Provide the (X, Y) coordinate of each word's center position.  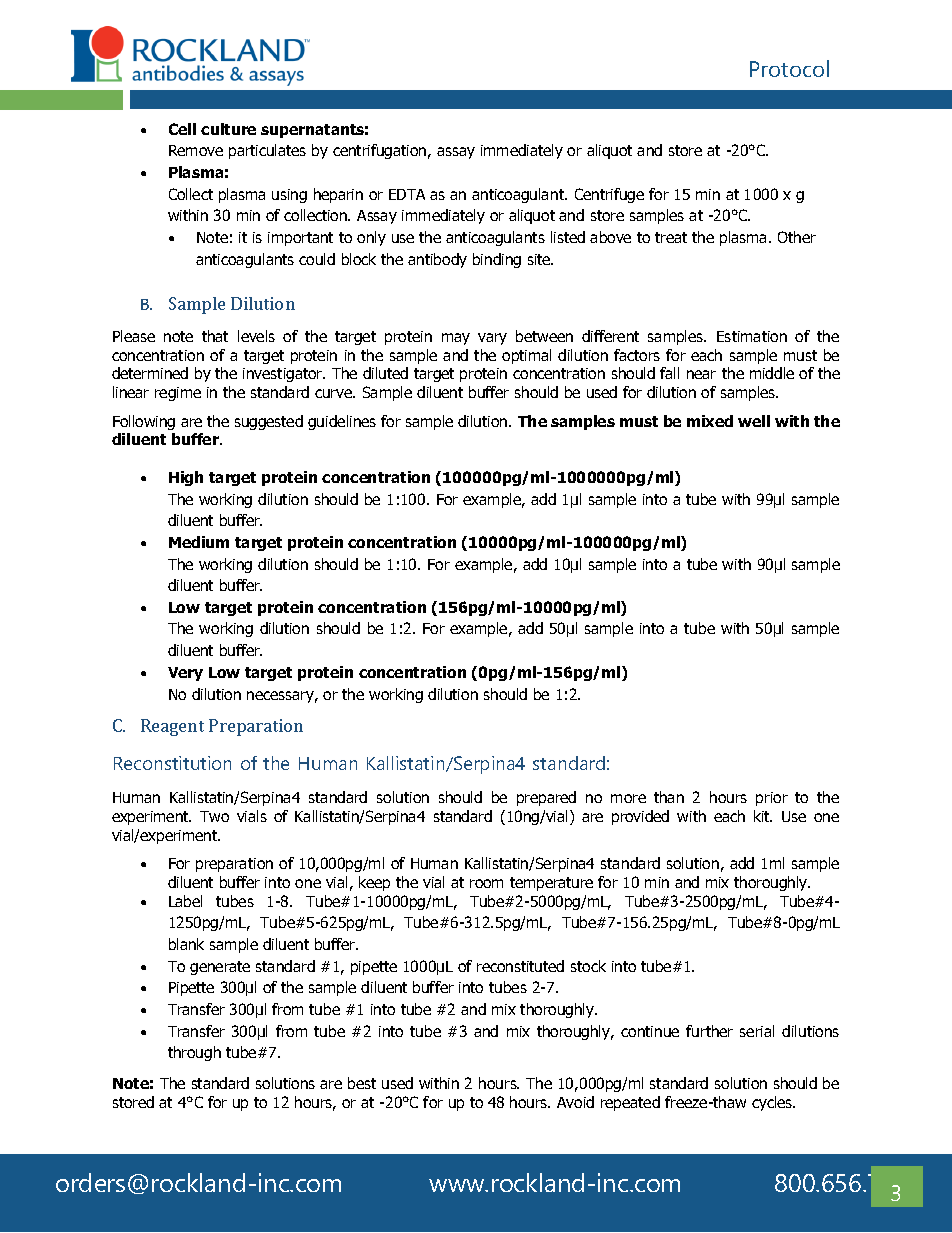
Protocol (789, 68)
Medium (199, 542)
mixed (710, 421)
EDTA (407, 194)
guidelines (342, 422)
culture (228, 129)
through (194, 1053)
